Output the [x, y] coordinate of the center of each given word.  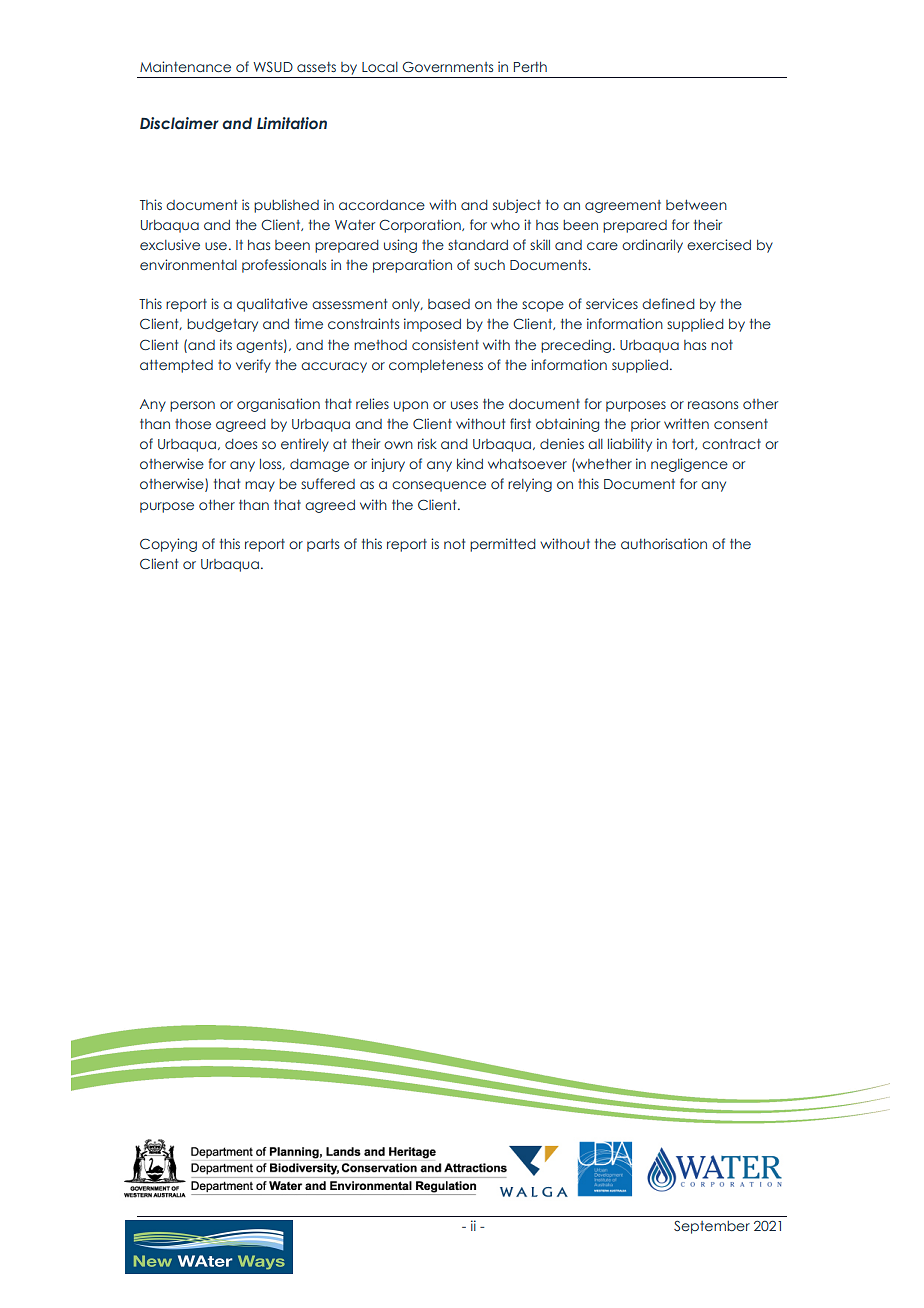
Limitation [292, 123]
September [712, 1227]
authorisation [664, 543]
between [696, 205]
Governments [447, 66]
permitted [503, 545]
